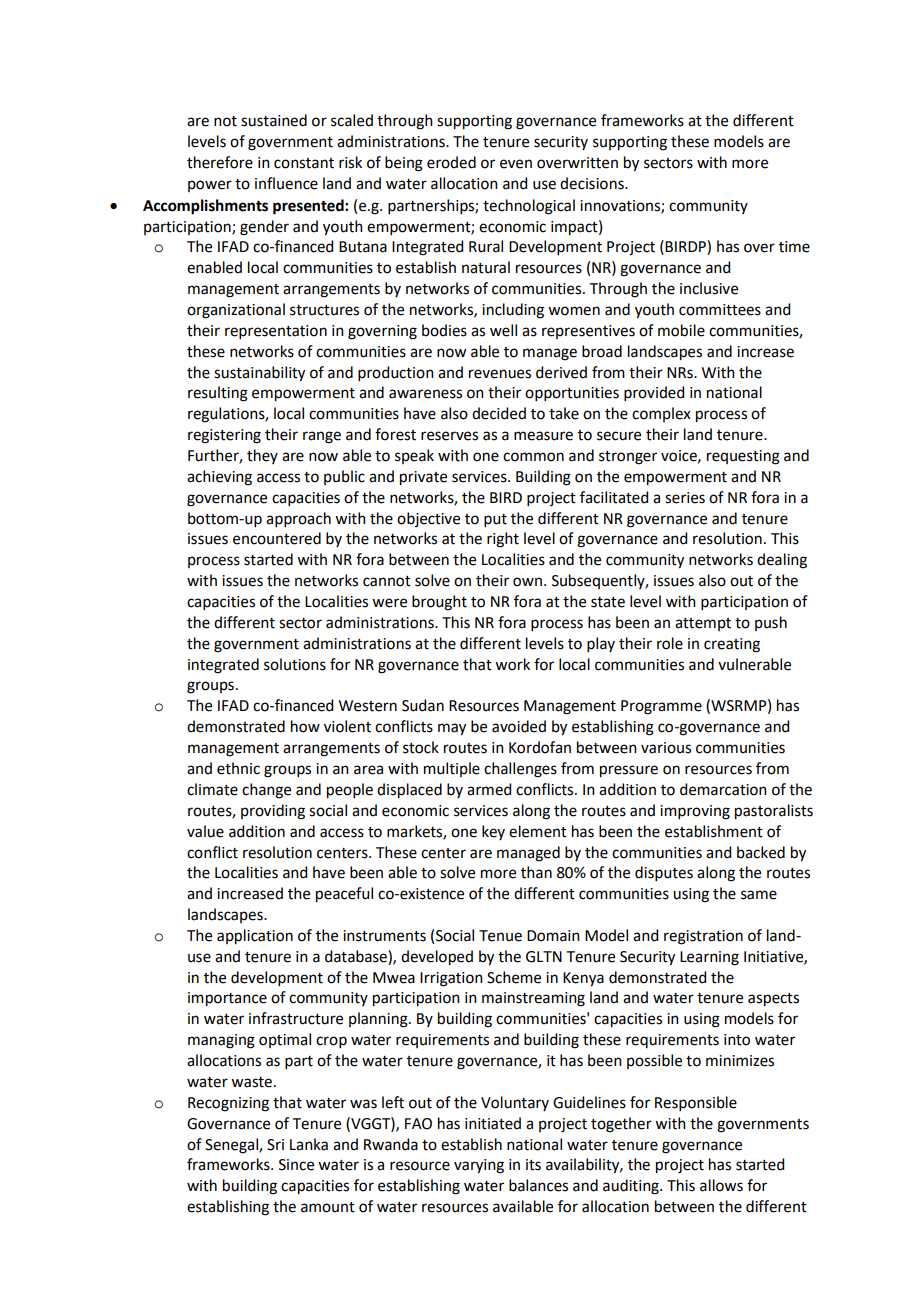 This image has width=924, height=1308. Describe the element at coordinates (681, 330) in the image. I see `mobile` at that location.
